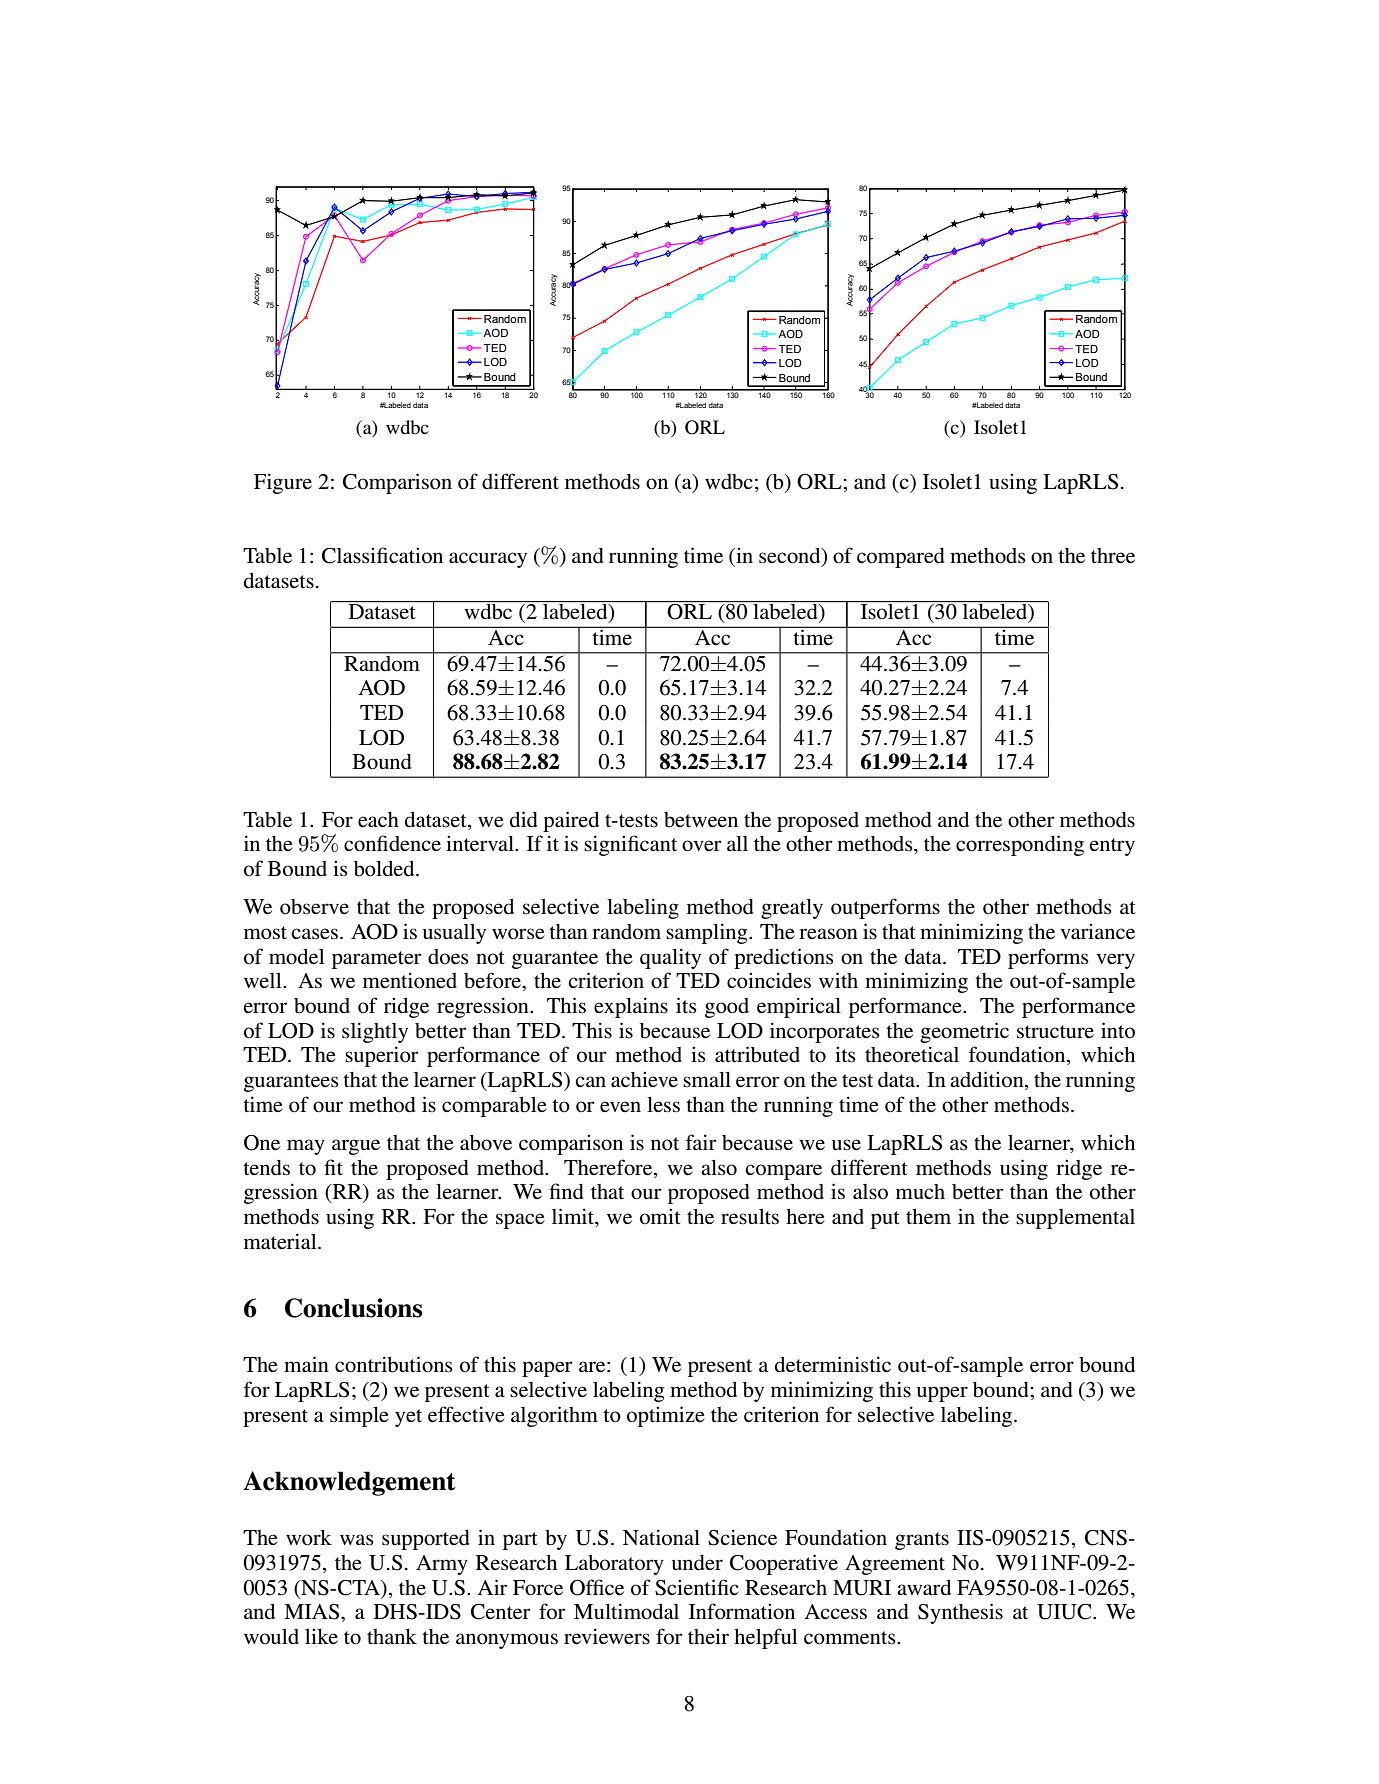 The width and height of the screenshot is (1379, 1784). What do you see at coordinates (660, 1216) in the screenshot?
I see `omit` at bounding box center [660, 1216].
